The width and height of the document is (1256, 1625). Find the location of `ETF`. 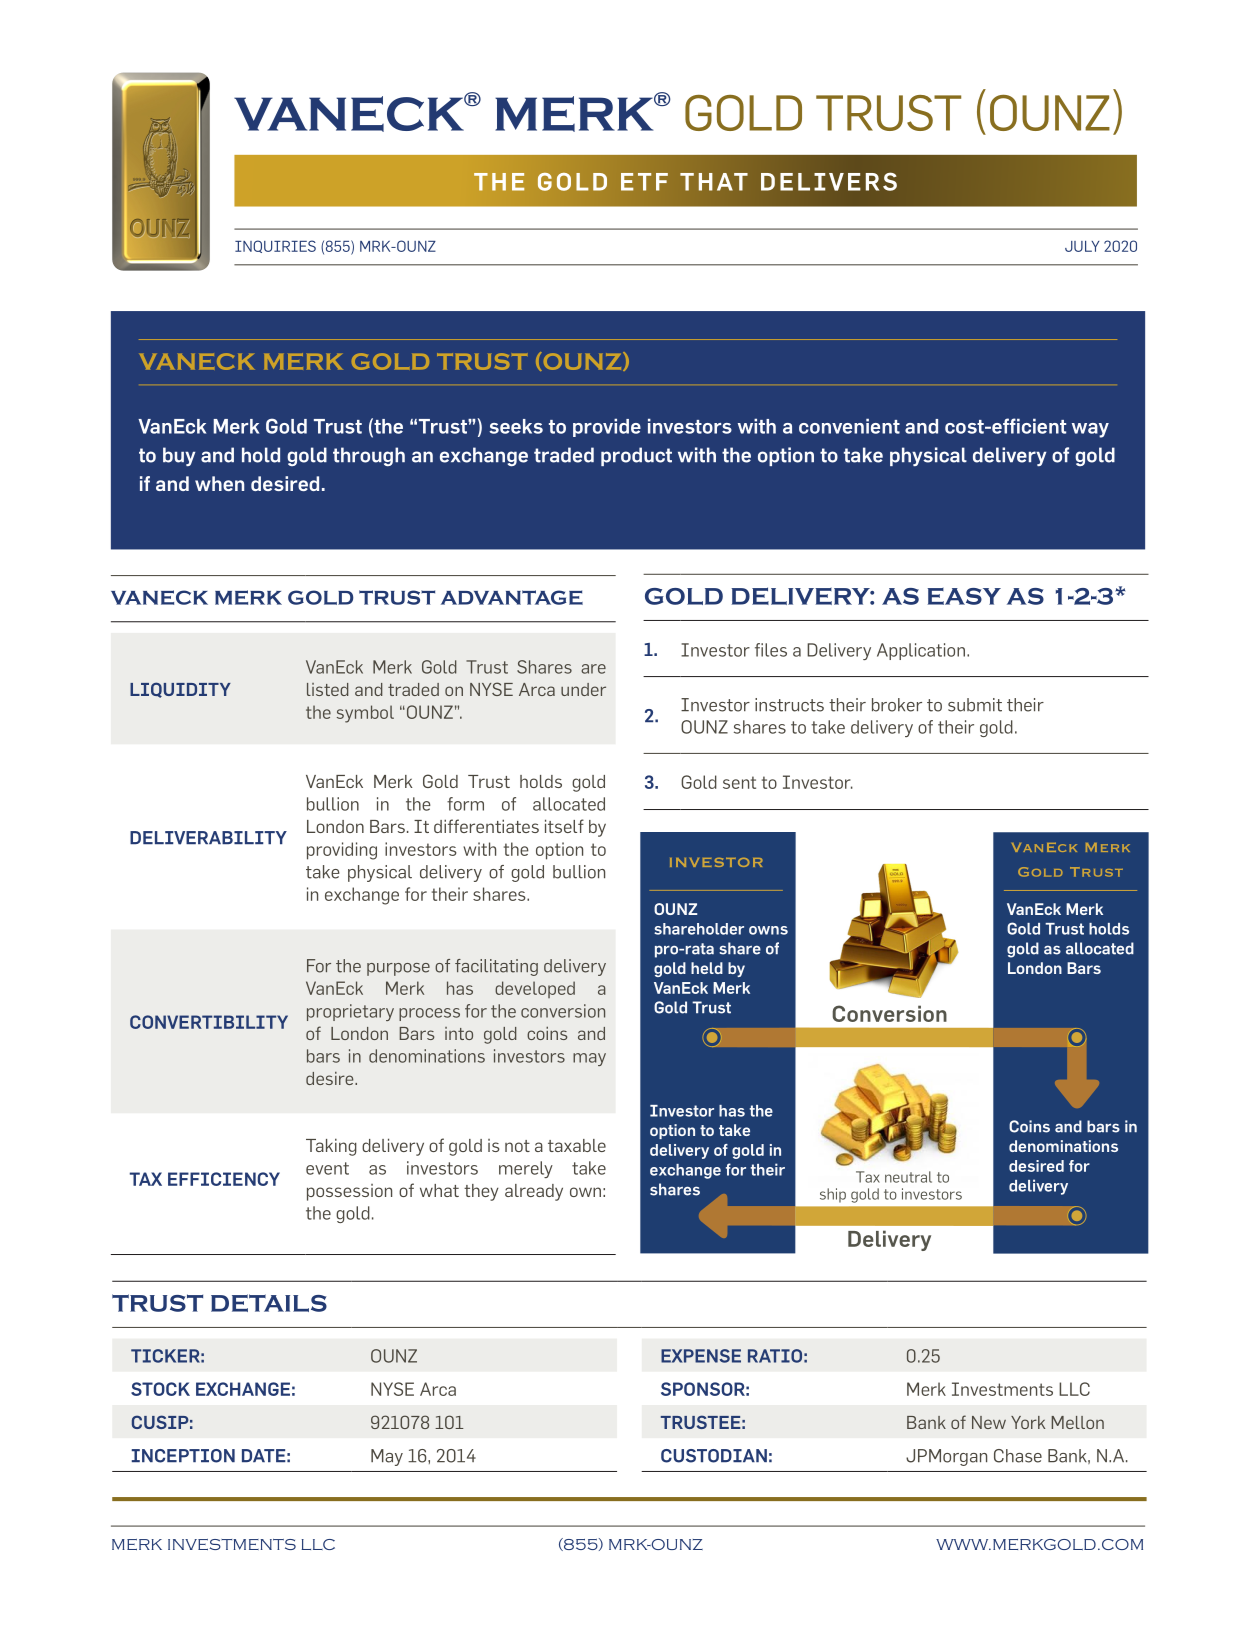

ETF is located at coordinates (644, 182).
